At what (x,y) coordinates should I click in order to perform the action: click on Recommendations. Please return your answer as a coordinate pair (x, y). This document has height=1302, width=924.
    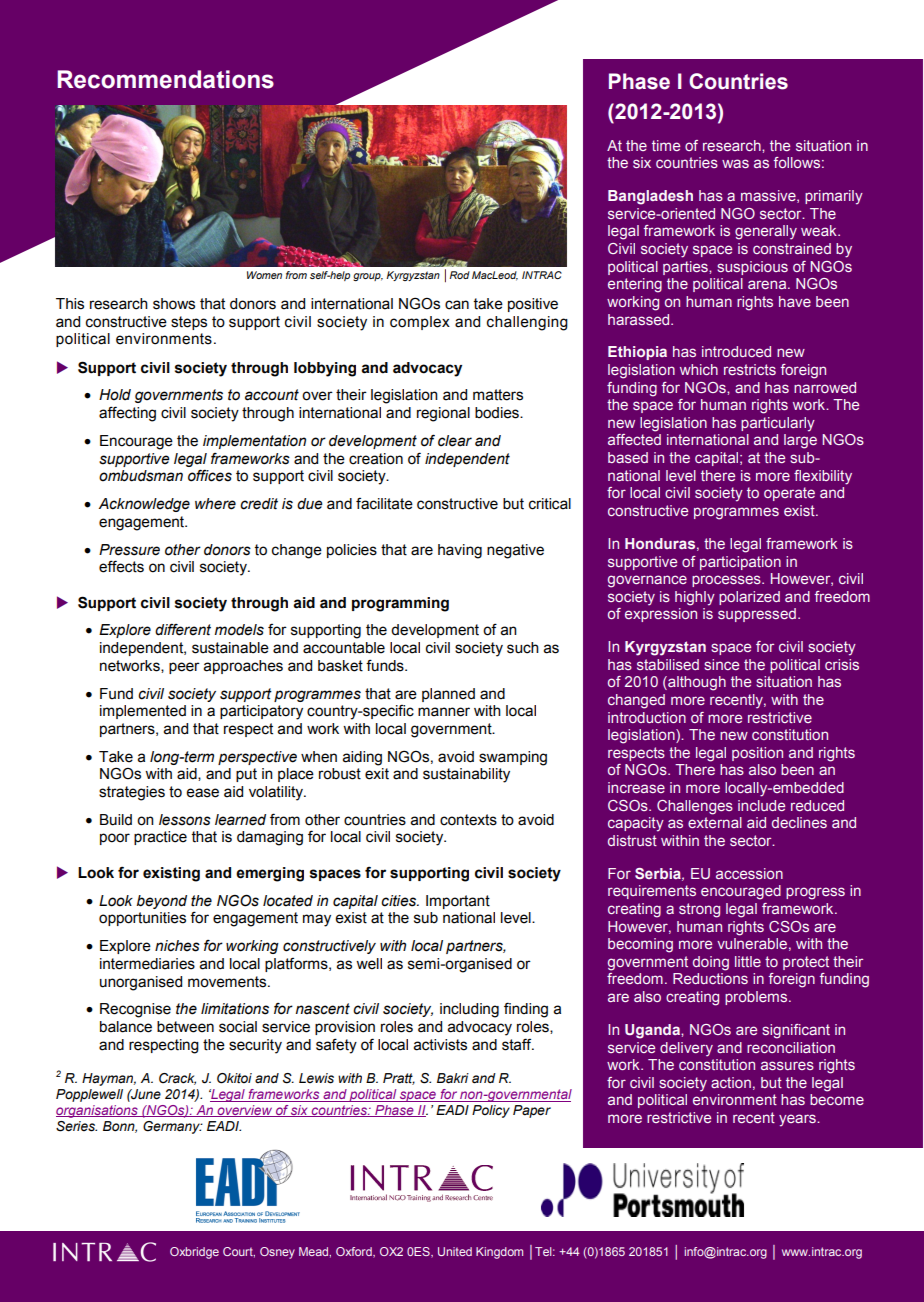
    Looking at the image, I should click on (165, 79).
